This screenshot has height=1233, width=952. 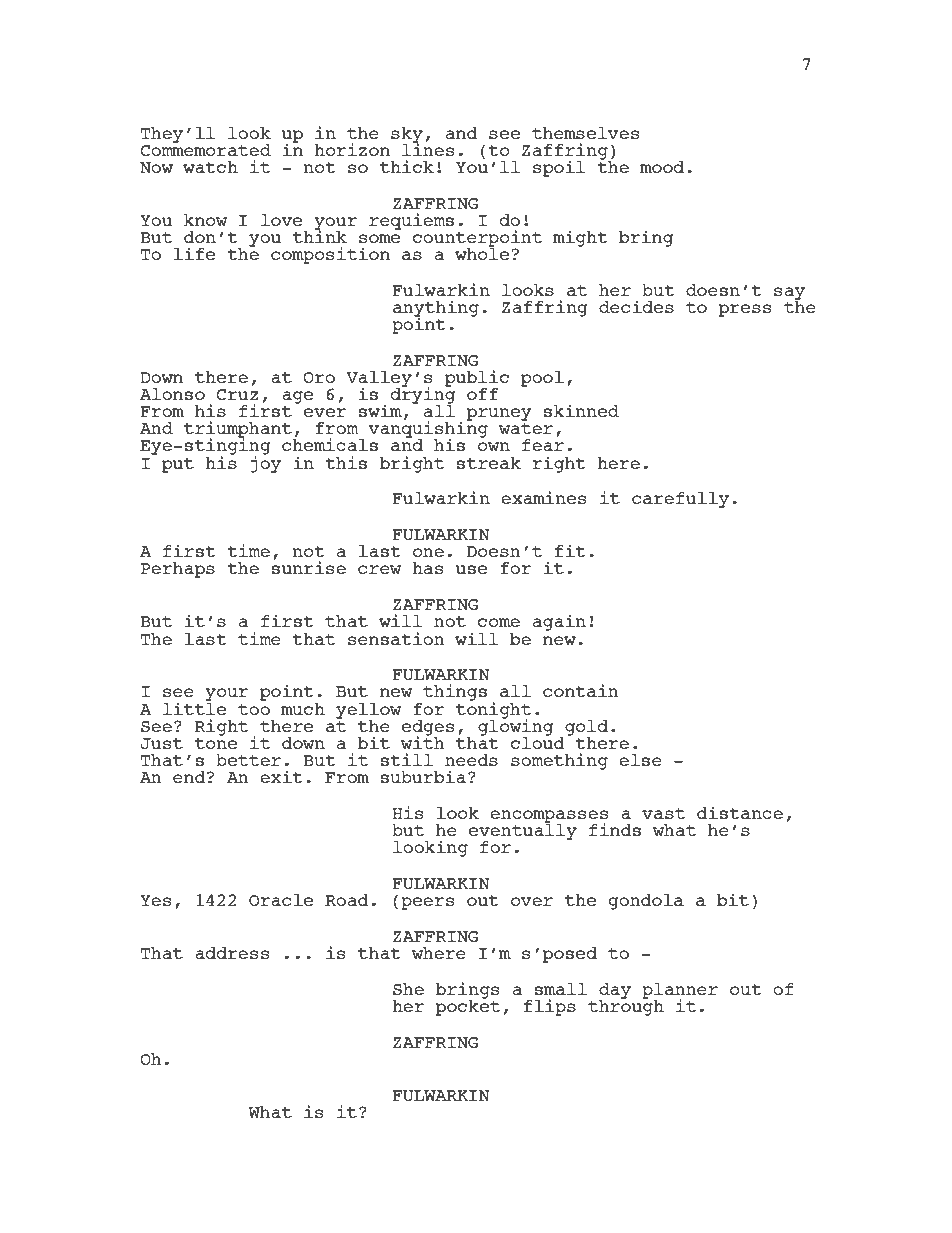 I want to click on better, so click(x=248, y=760).
